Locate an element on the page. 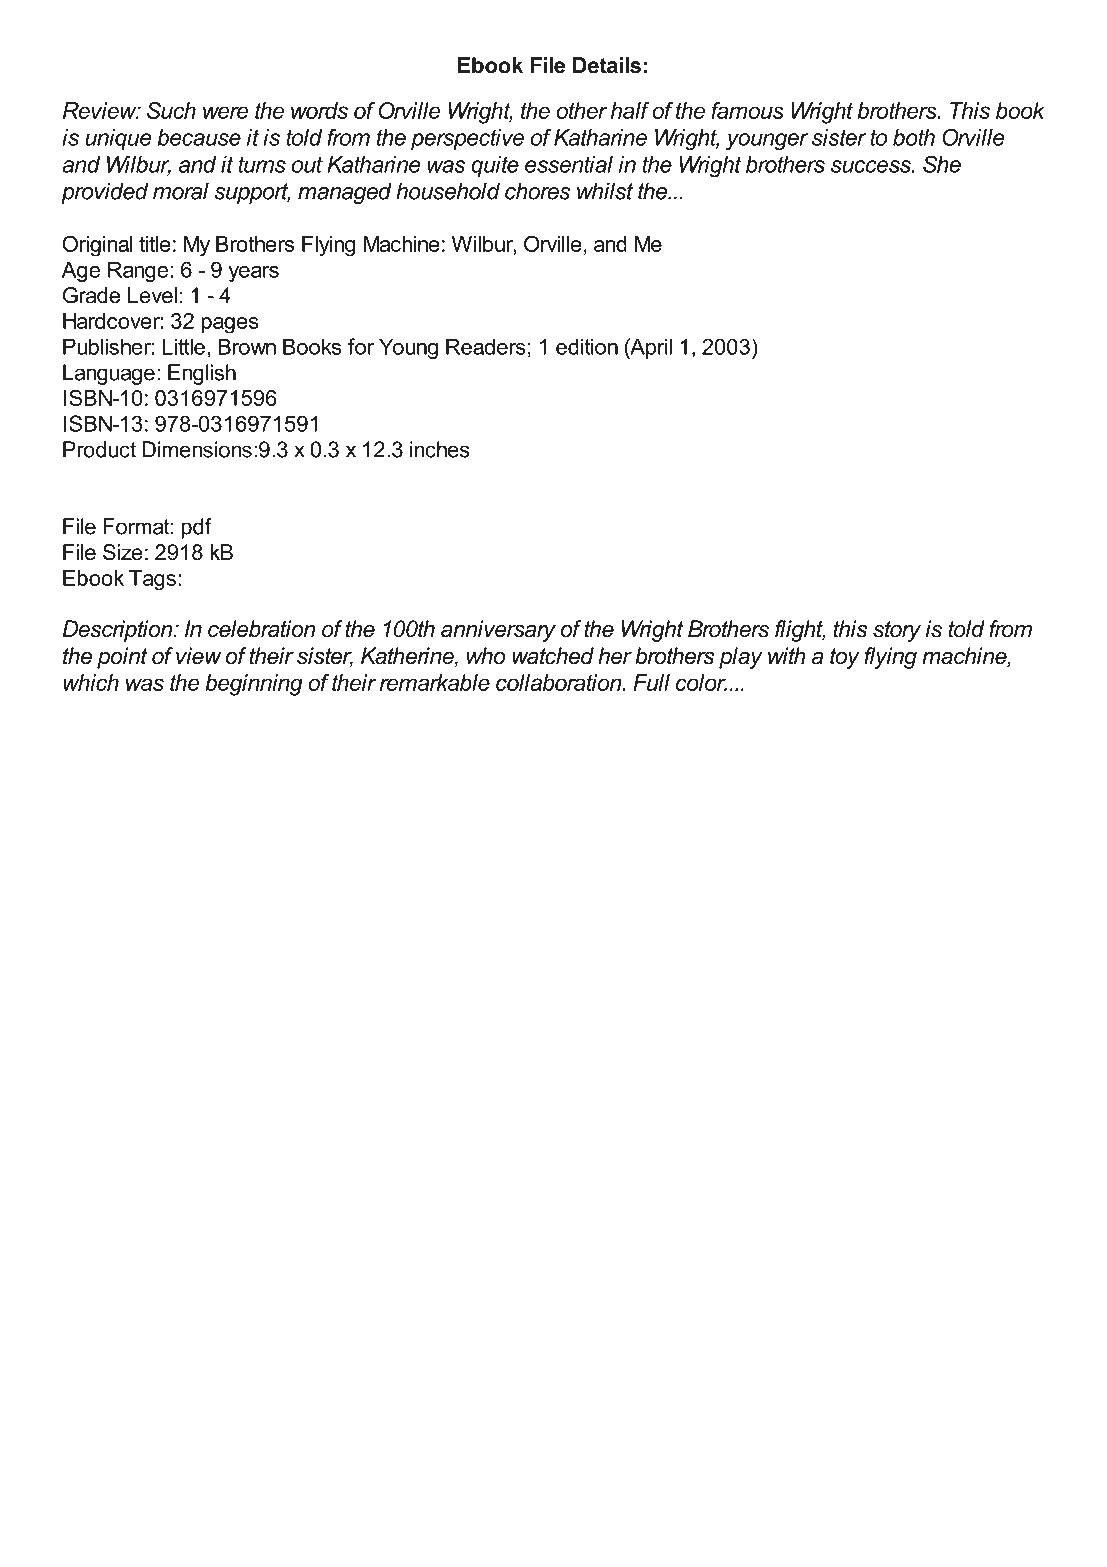 The height and width of the document is (1567, 1107). whilst is located at coordinates (605, 191).
